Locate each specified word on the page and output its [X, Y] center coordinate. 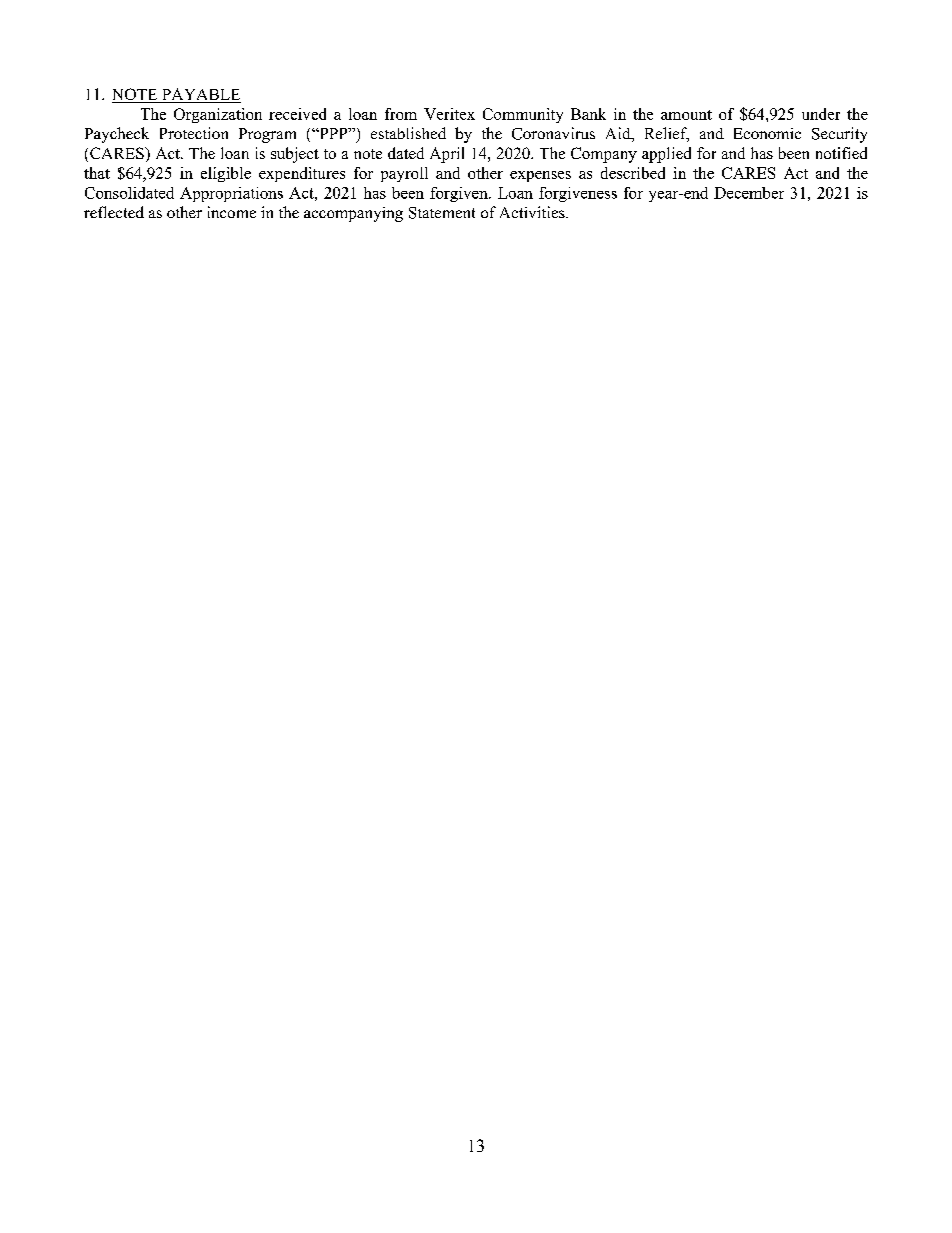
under [821, 114]
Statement [442, 213]
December [749, 193]
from [401, 114]
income [232, 212]
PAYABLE [200, 95]
